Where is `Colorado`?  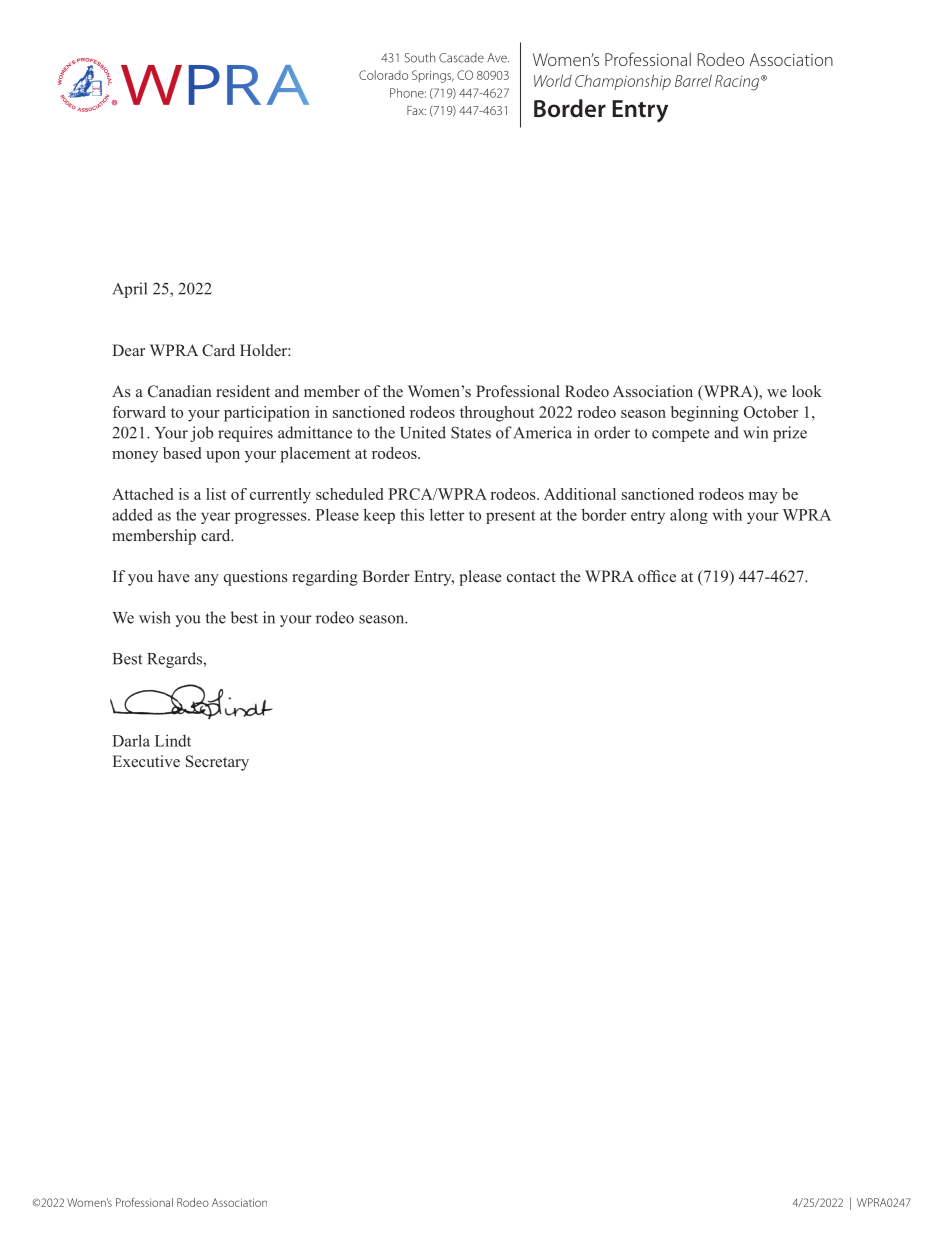
Colorado is located at coordinates (383, 75).
